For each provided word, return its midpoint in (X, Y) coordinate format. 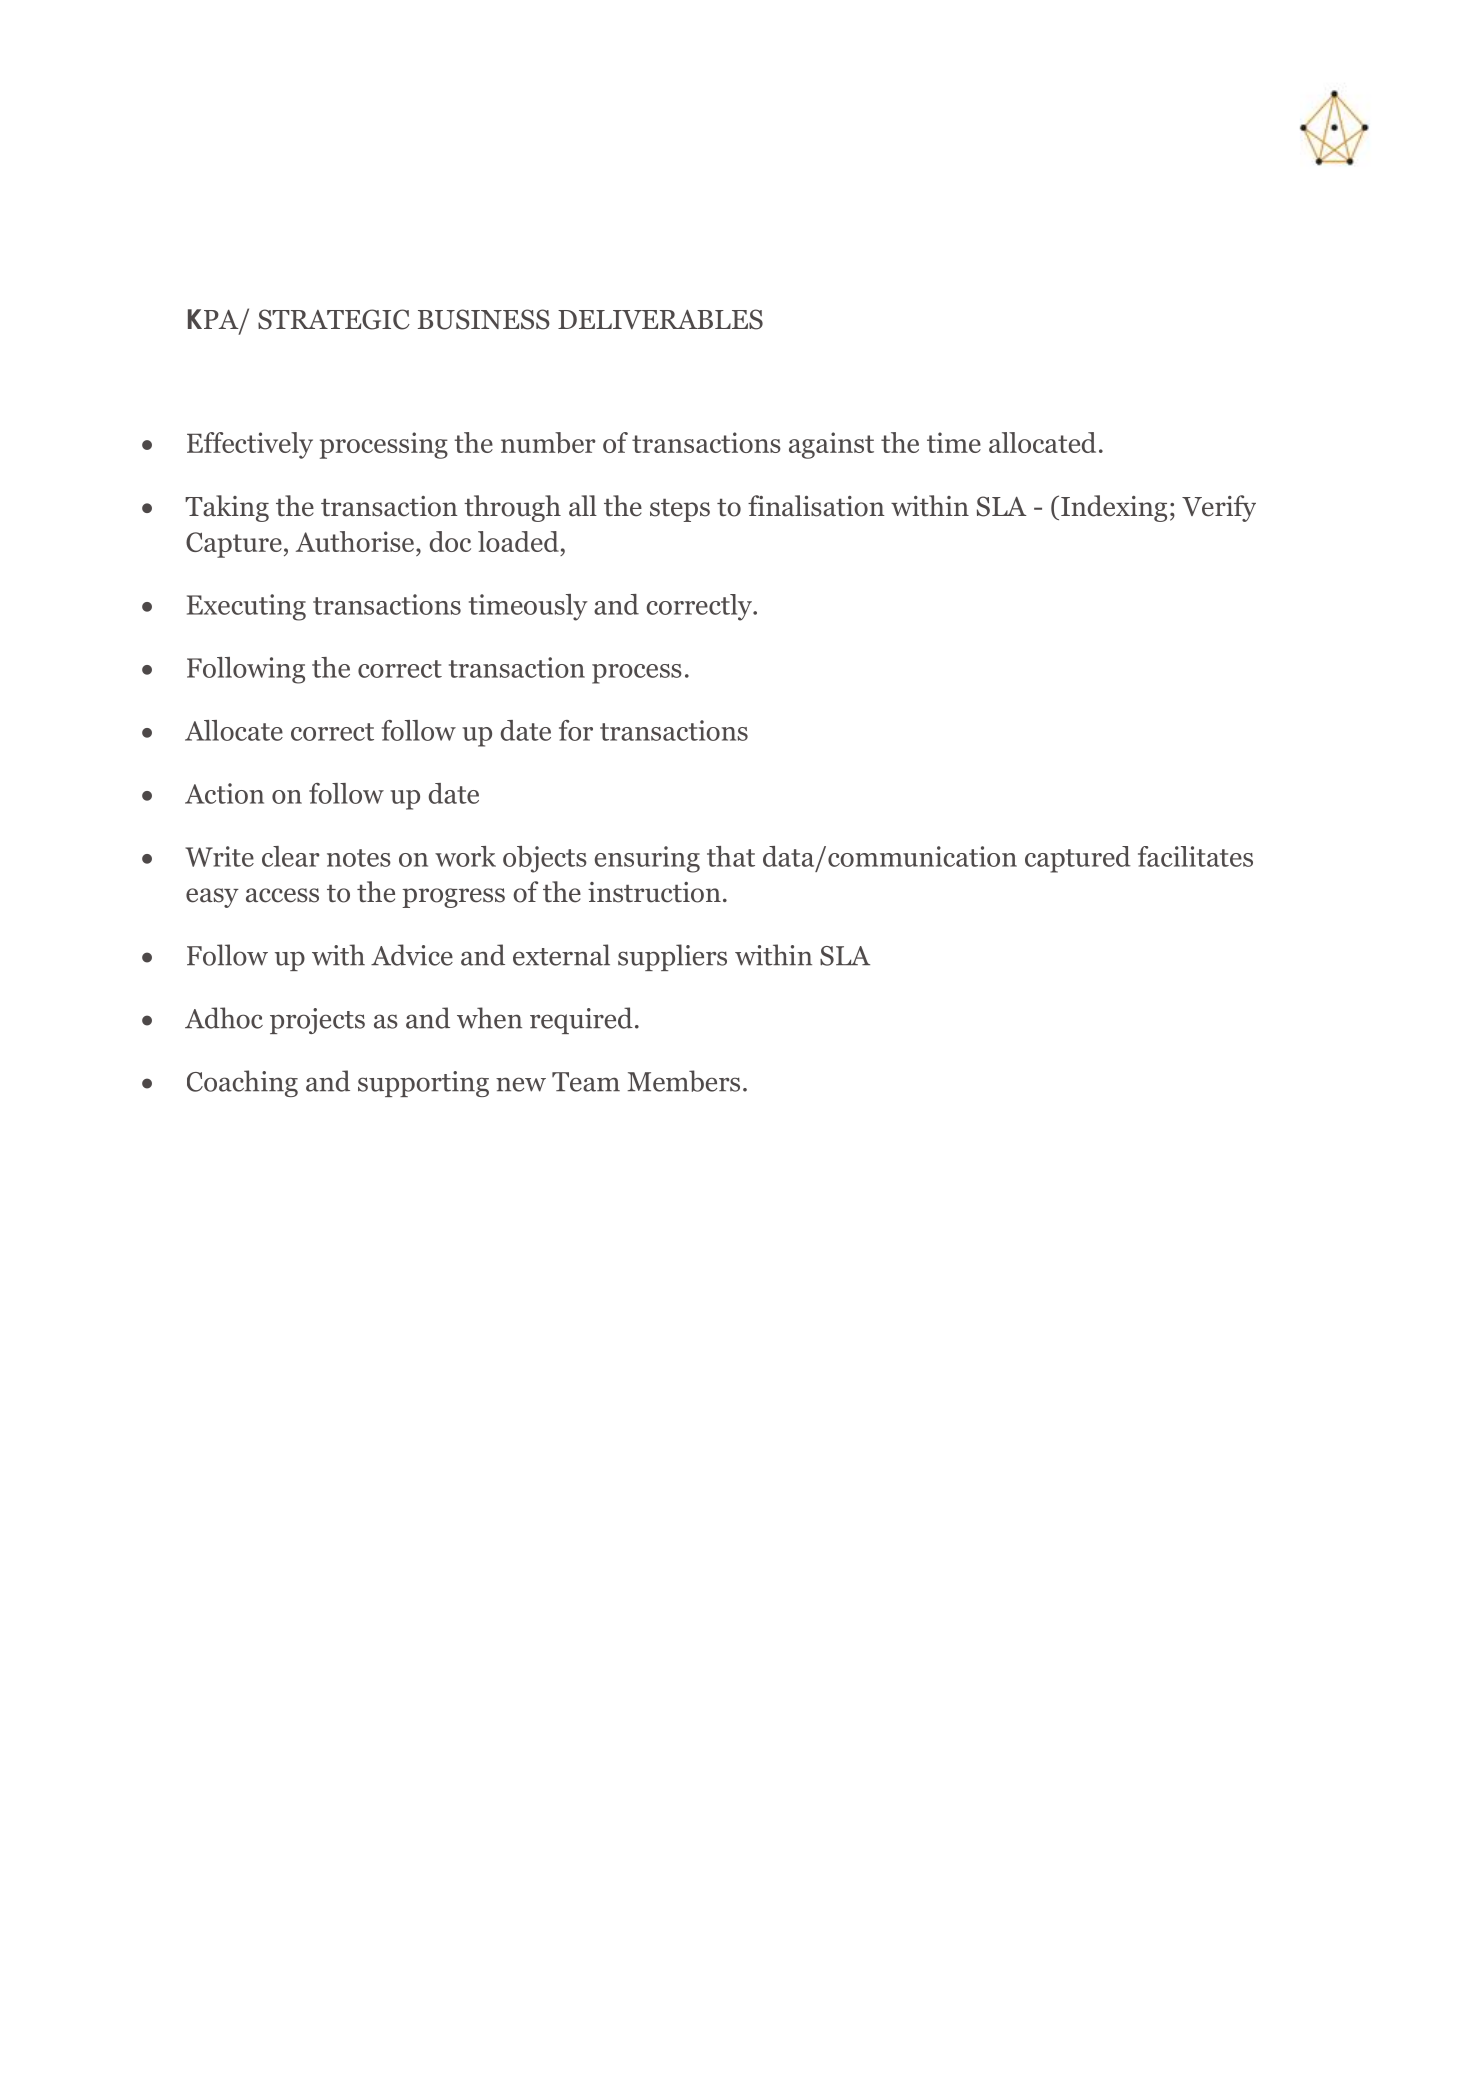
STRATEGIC (334, 319)
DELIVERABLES (660, 319)
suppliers (672, 957)
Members (684, 1081)
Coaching (242, 1083)
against (831, 445)
